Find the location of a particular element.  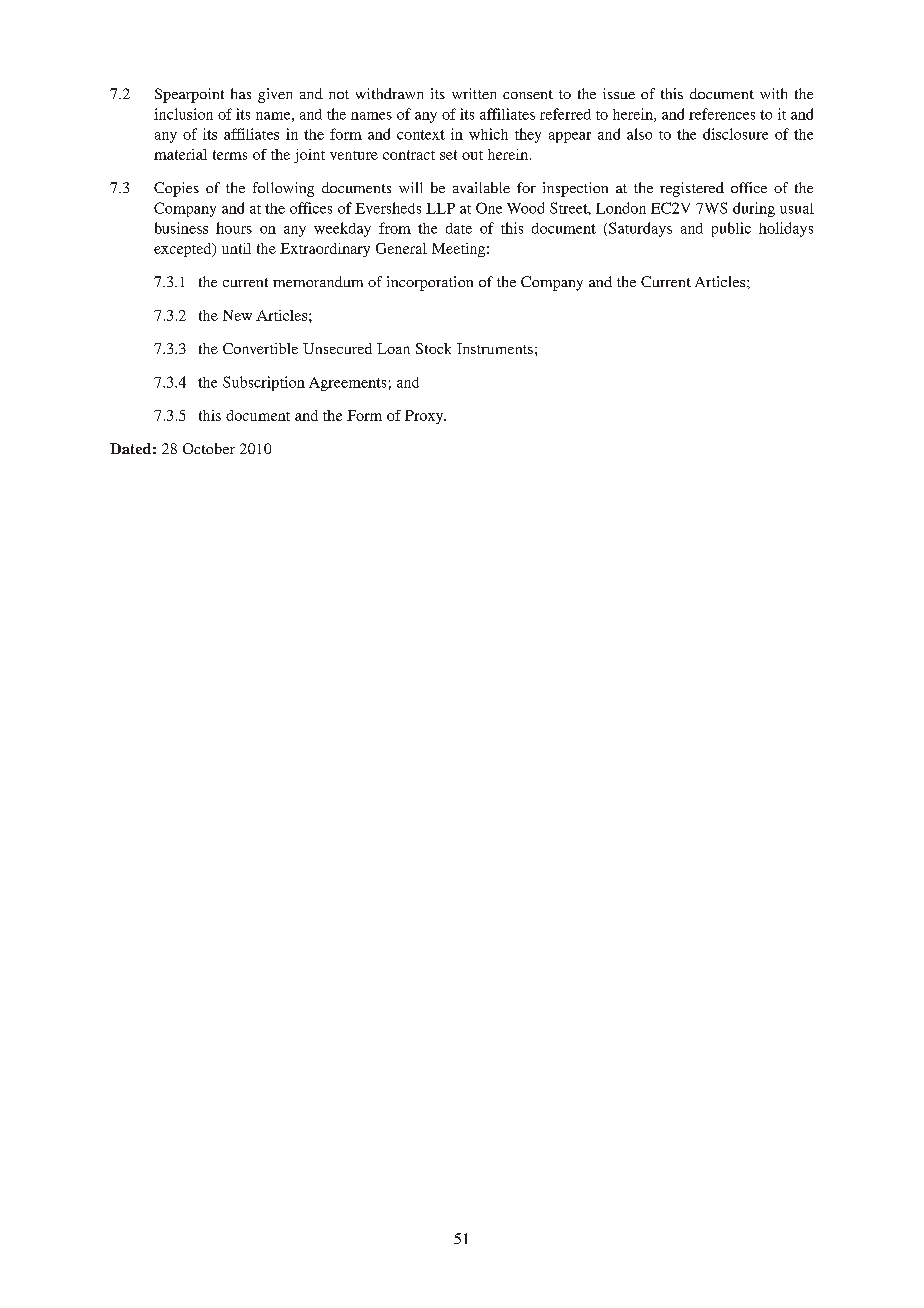

Stock is located at coordinates (433, 348).
